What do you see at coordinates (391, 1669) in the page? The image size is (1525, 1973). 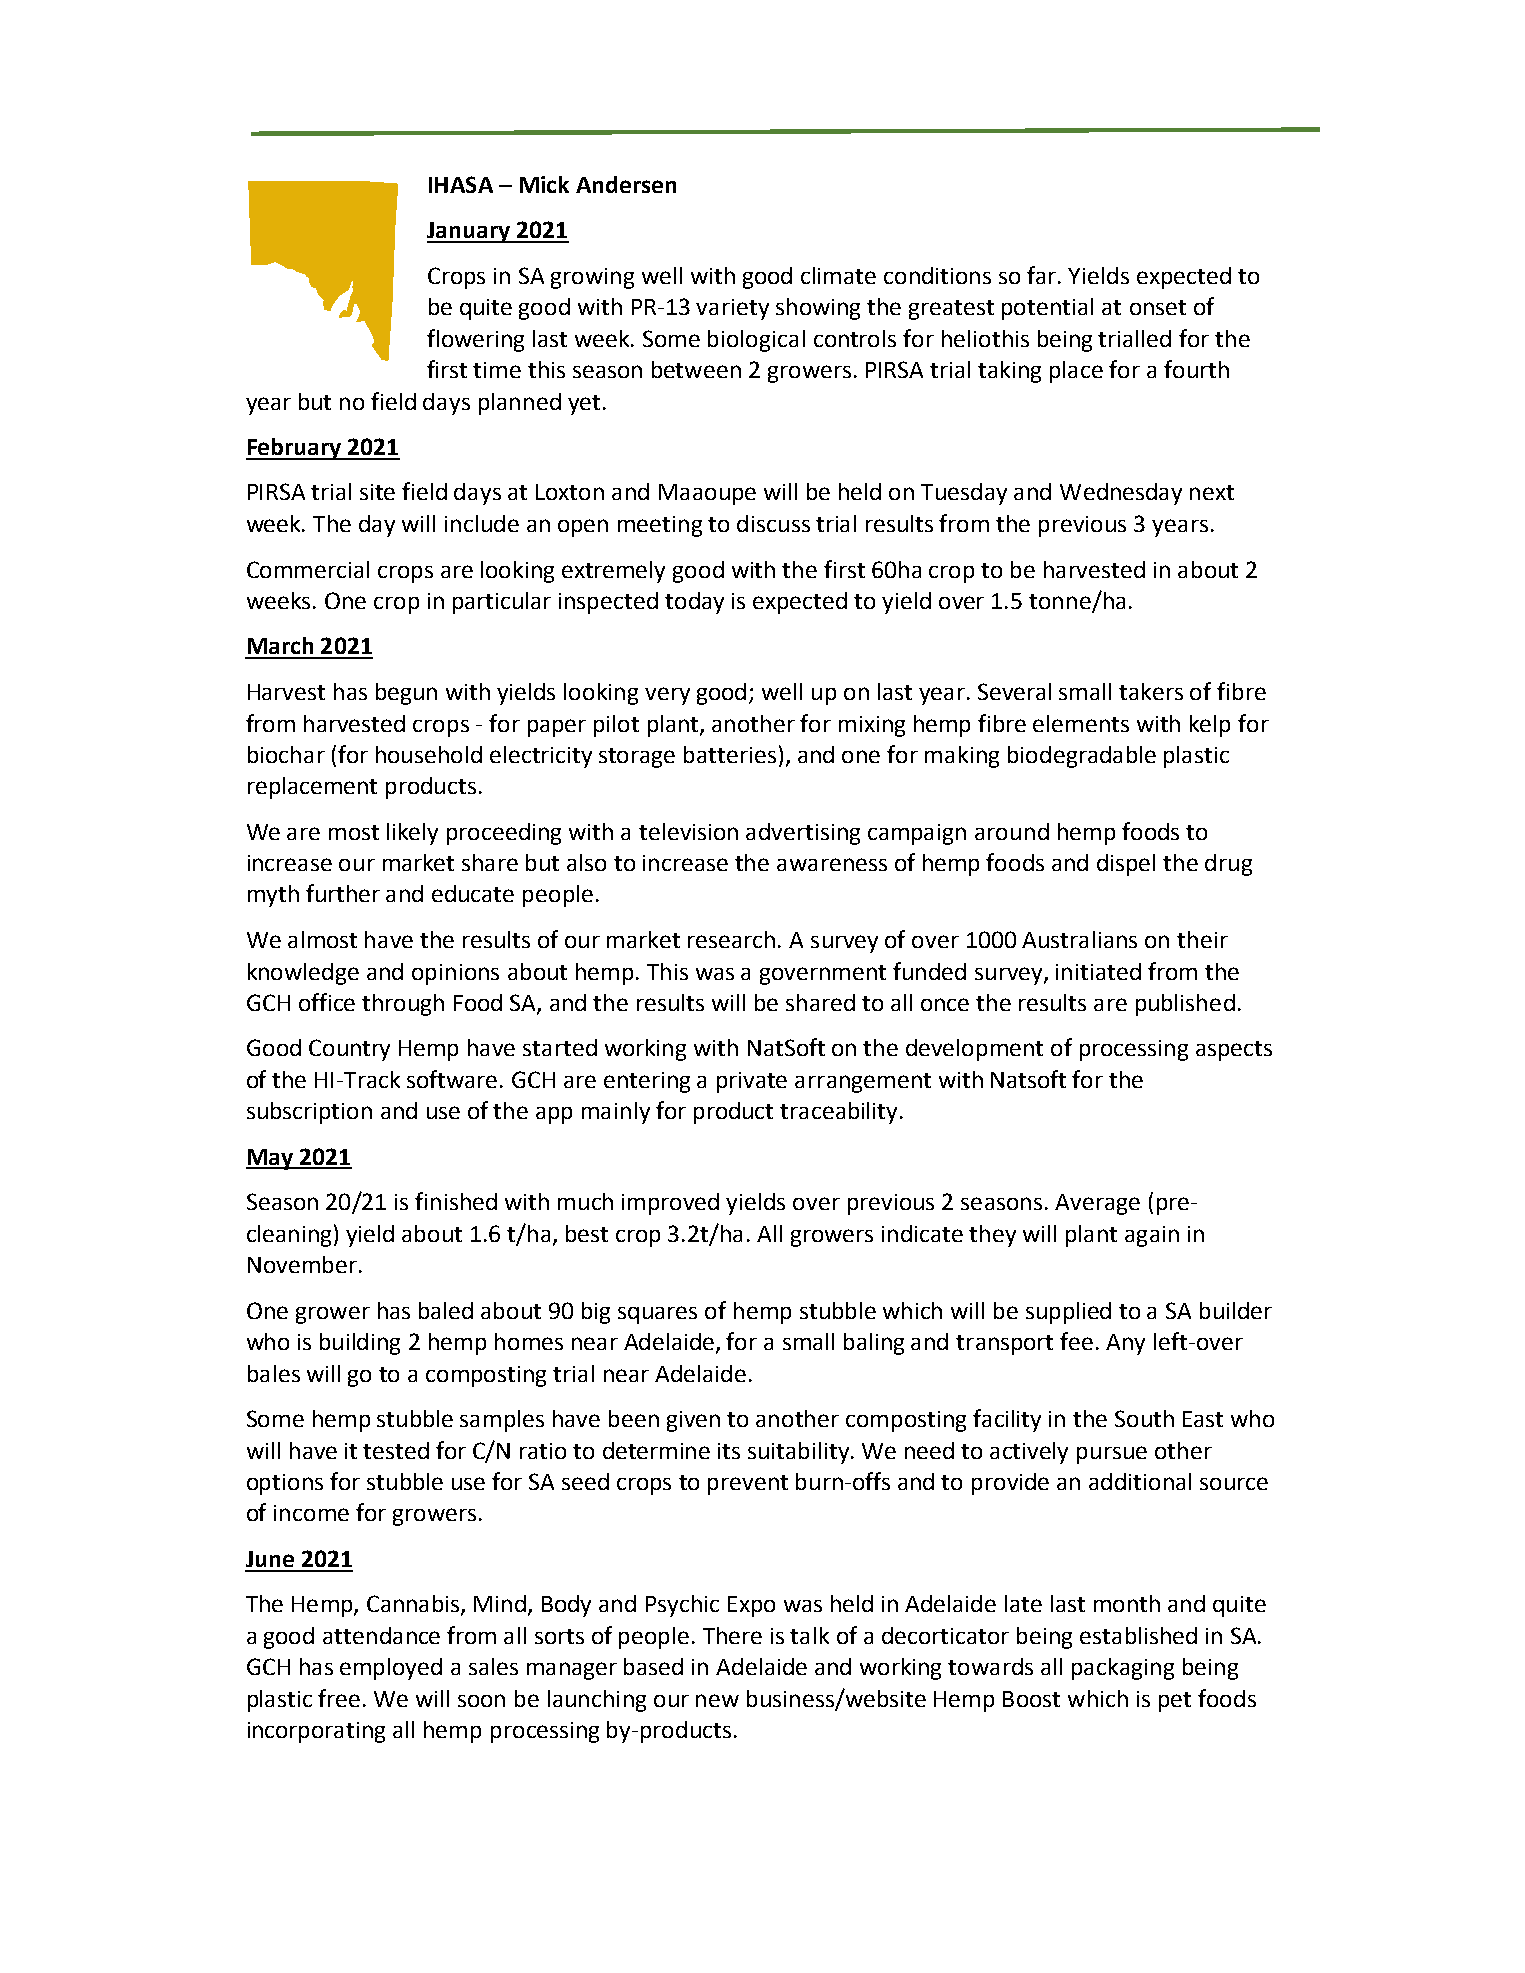 I see `employed` at bounding box center [391, 1669].
